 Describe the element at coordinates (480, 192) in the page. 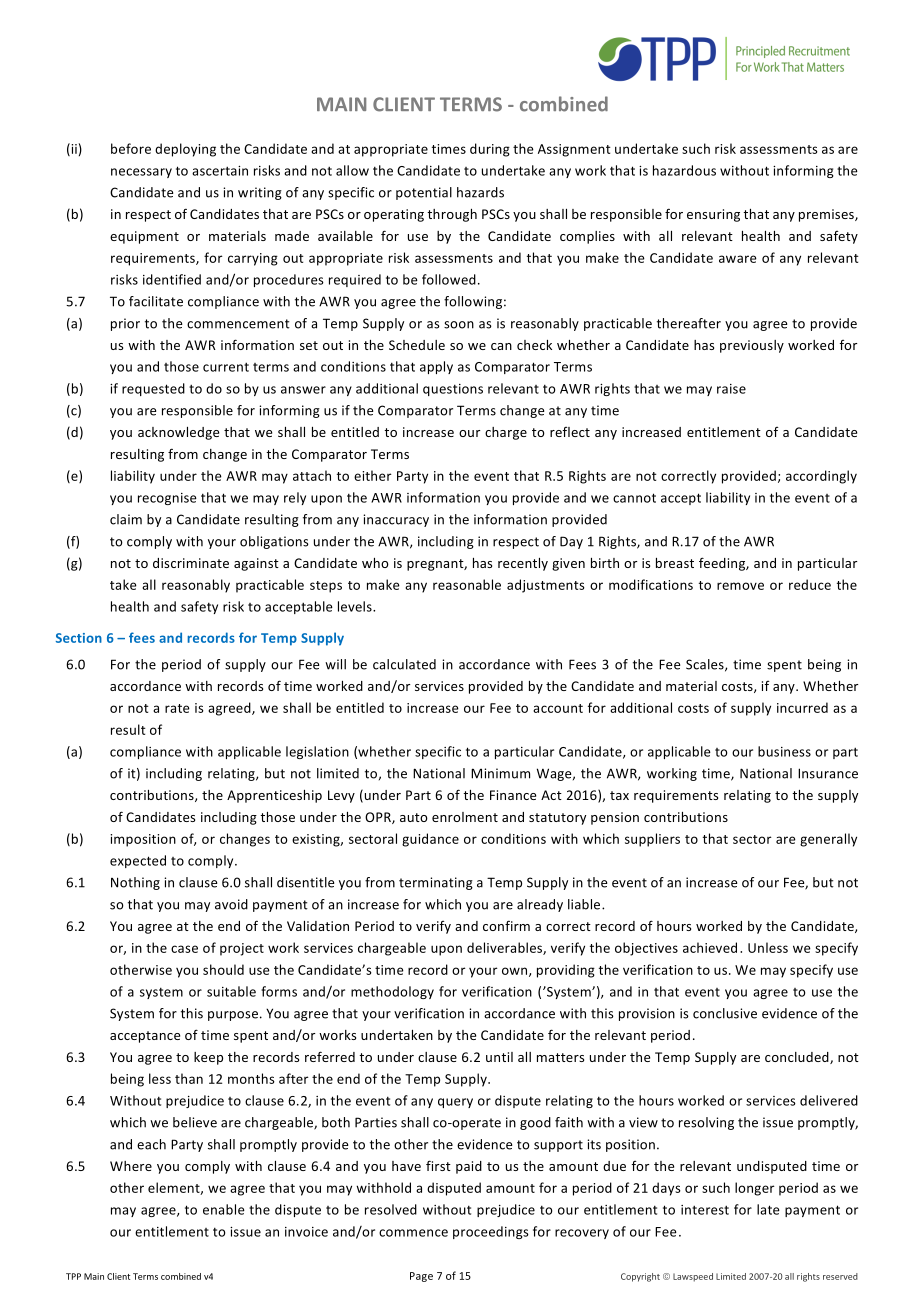

I see `hazards` at that location.
